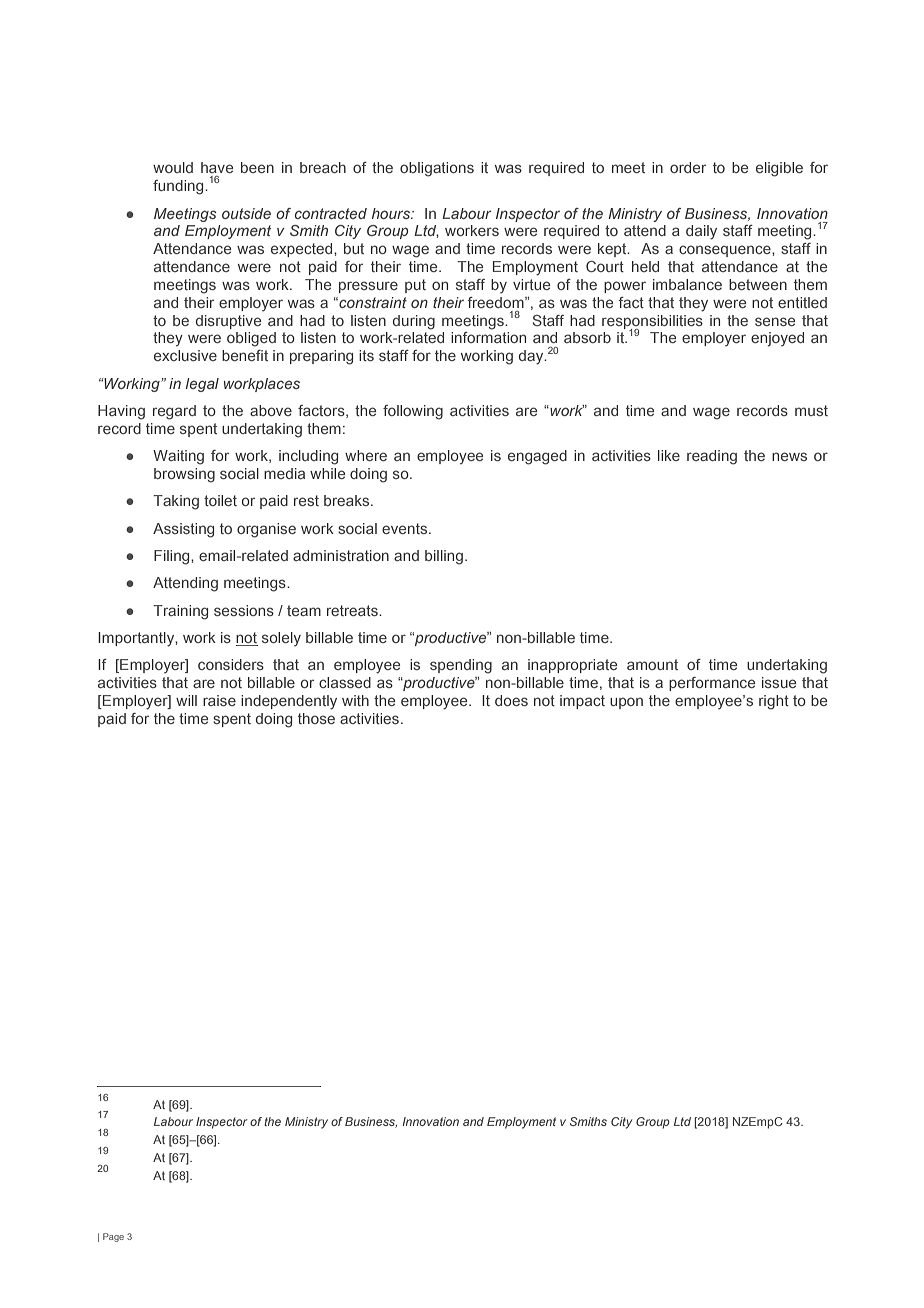 The image size is (924, 1308). What do you see at coordinates (413, 412) in the screenshot?
I see `following` at bounding box center [413, 412].
